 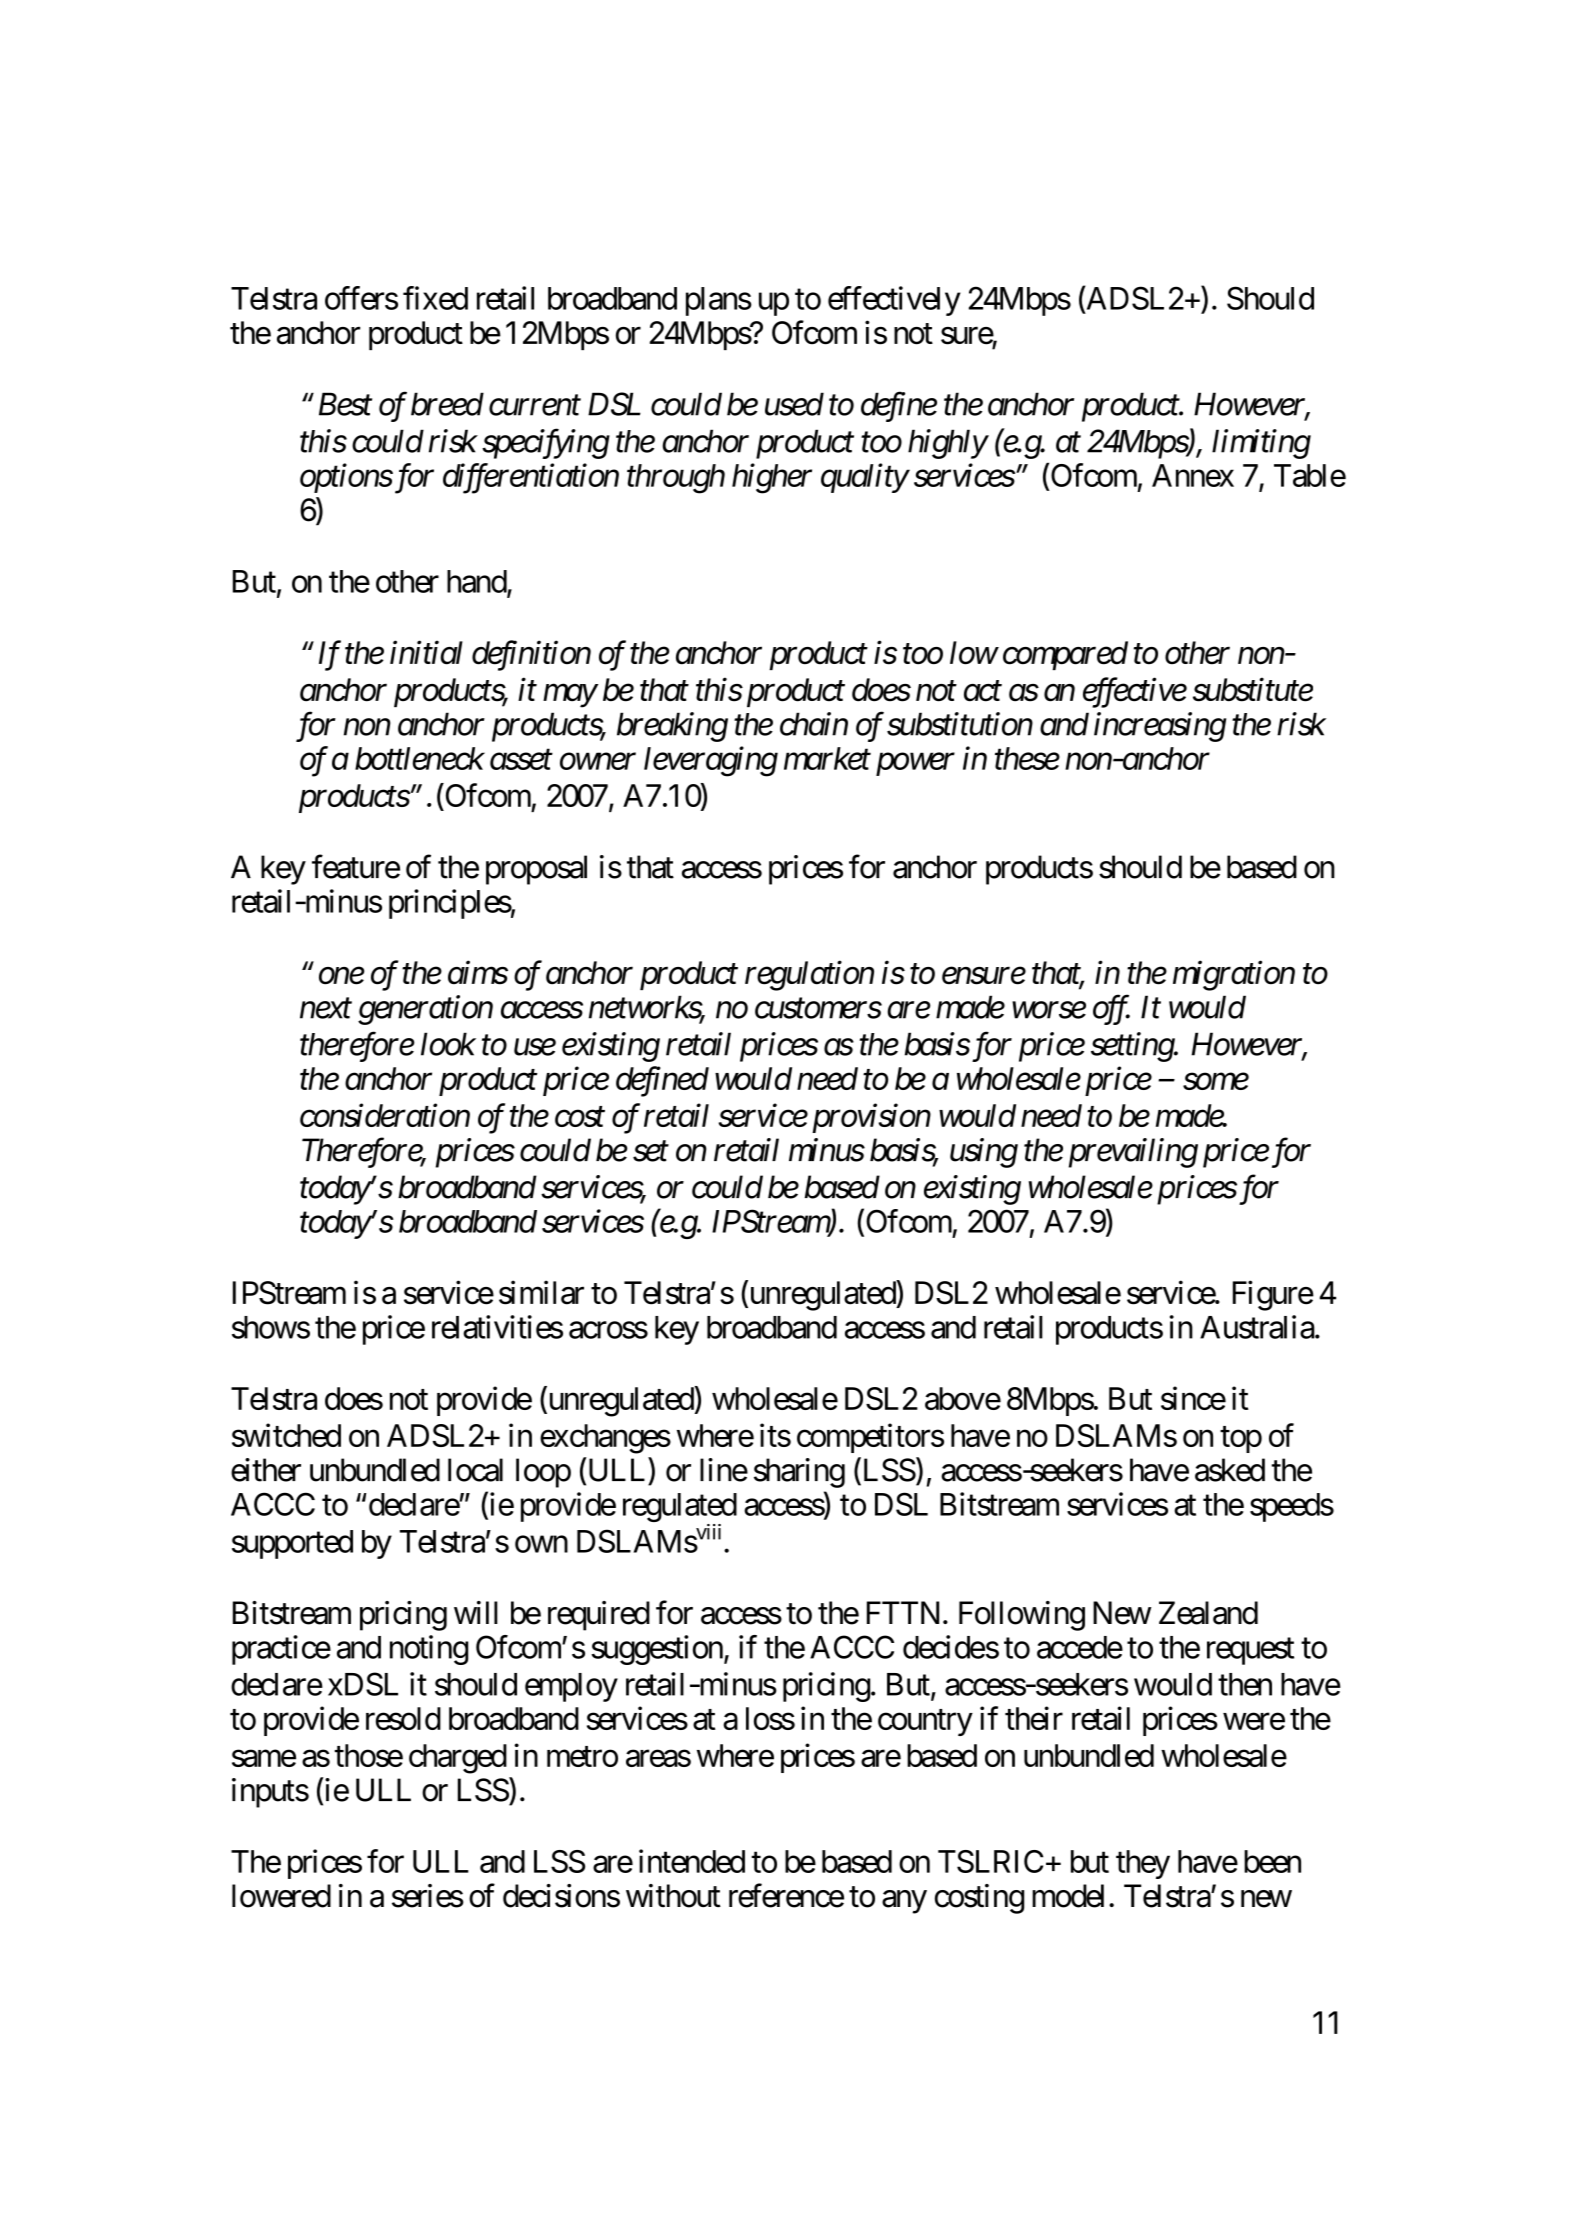 I want to click on Annex, so click(x=1193, y=475).
